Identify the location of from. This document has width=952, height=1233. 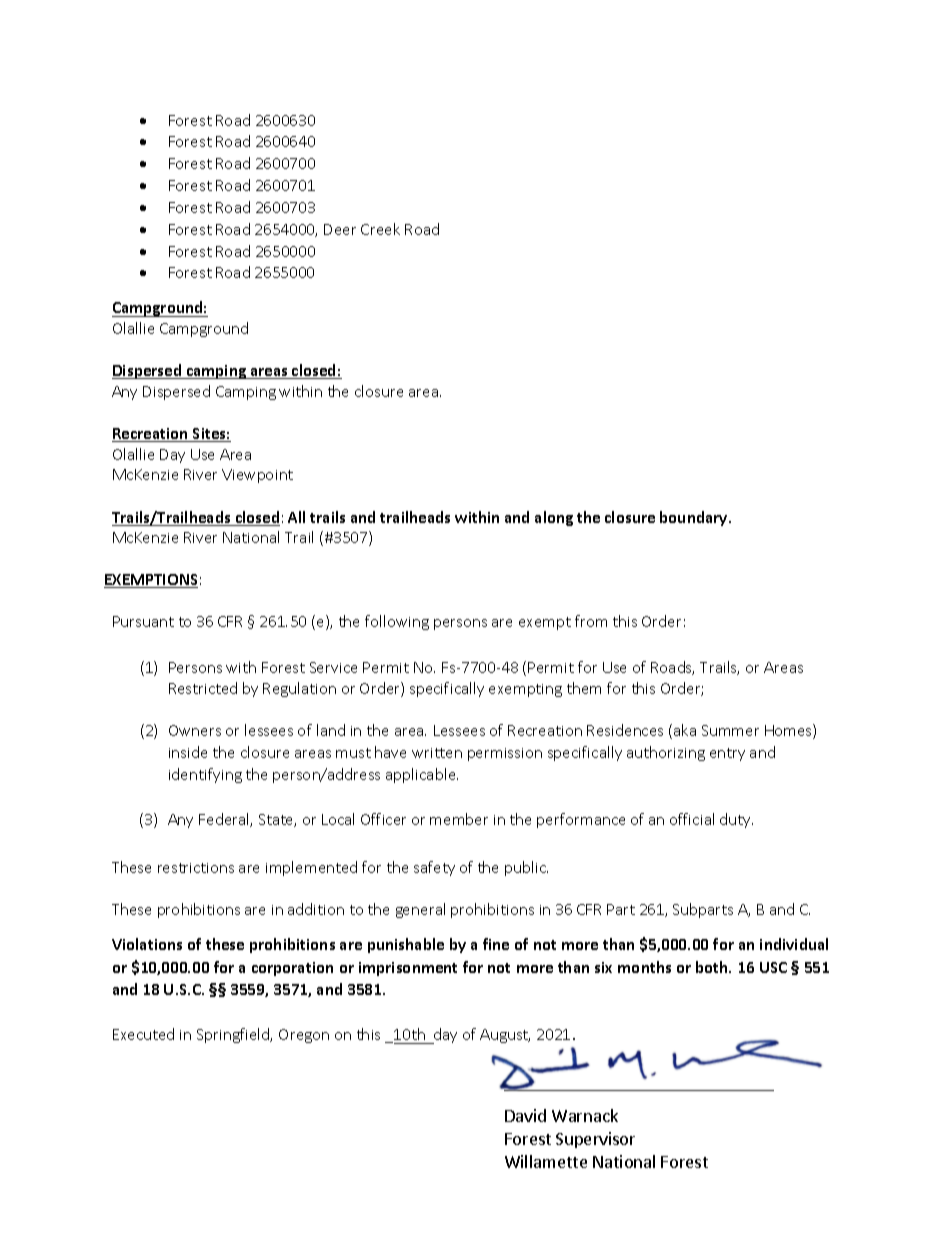
(591, 621).
